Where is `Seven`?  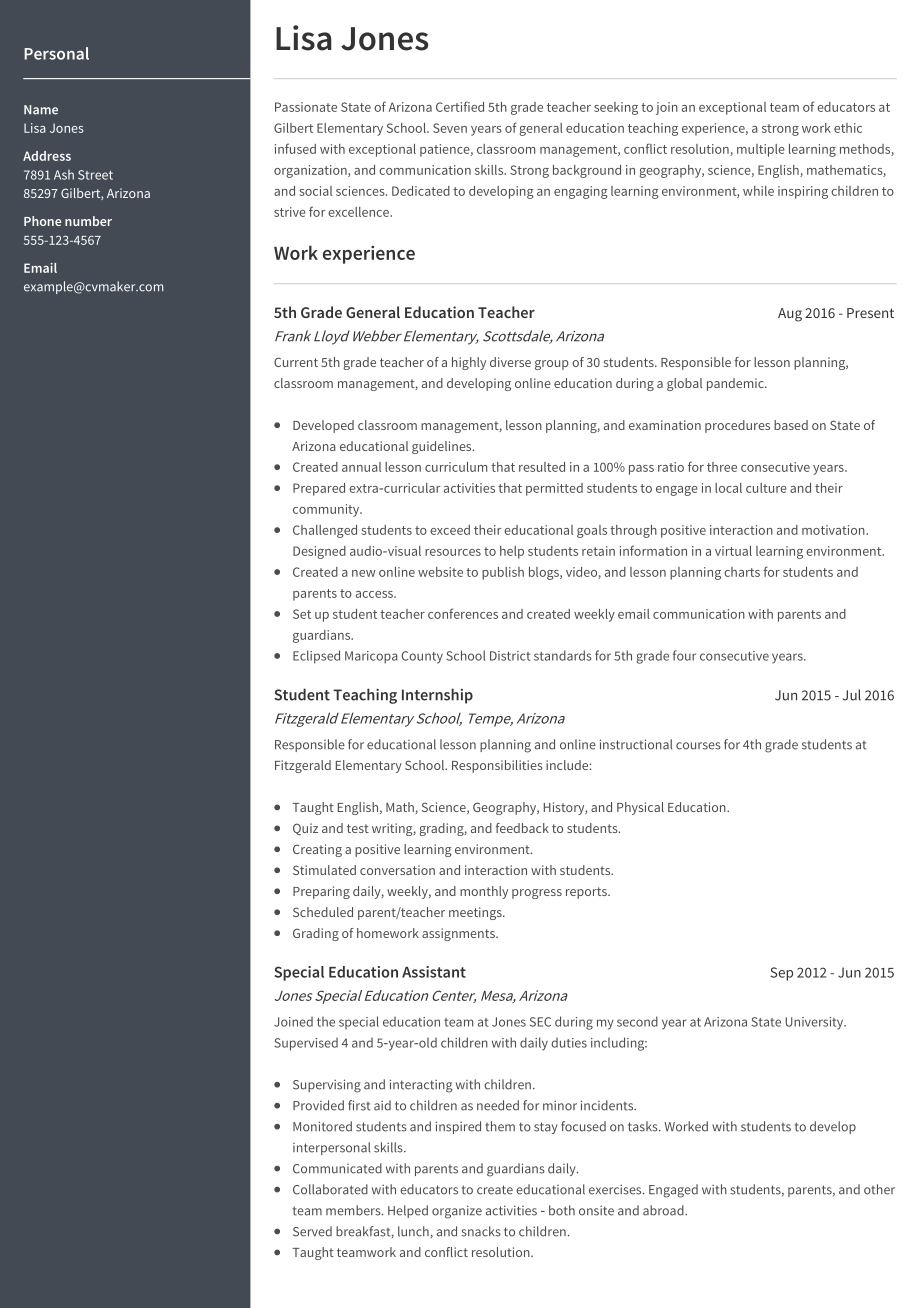 Seven is located at coordinates (450, 128).
